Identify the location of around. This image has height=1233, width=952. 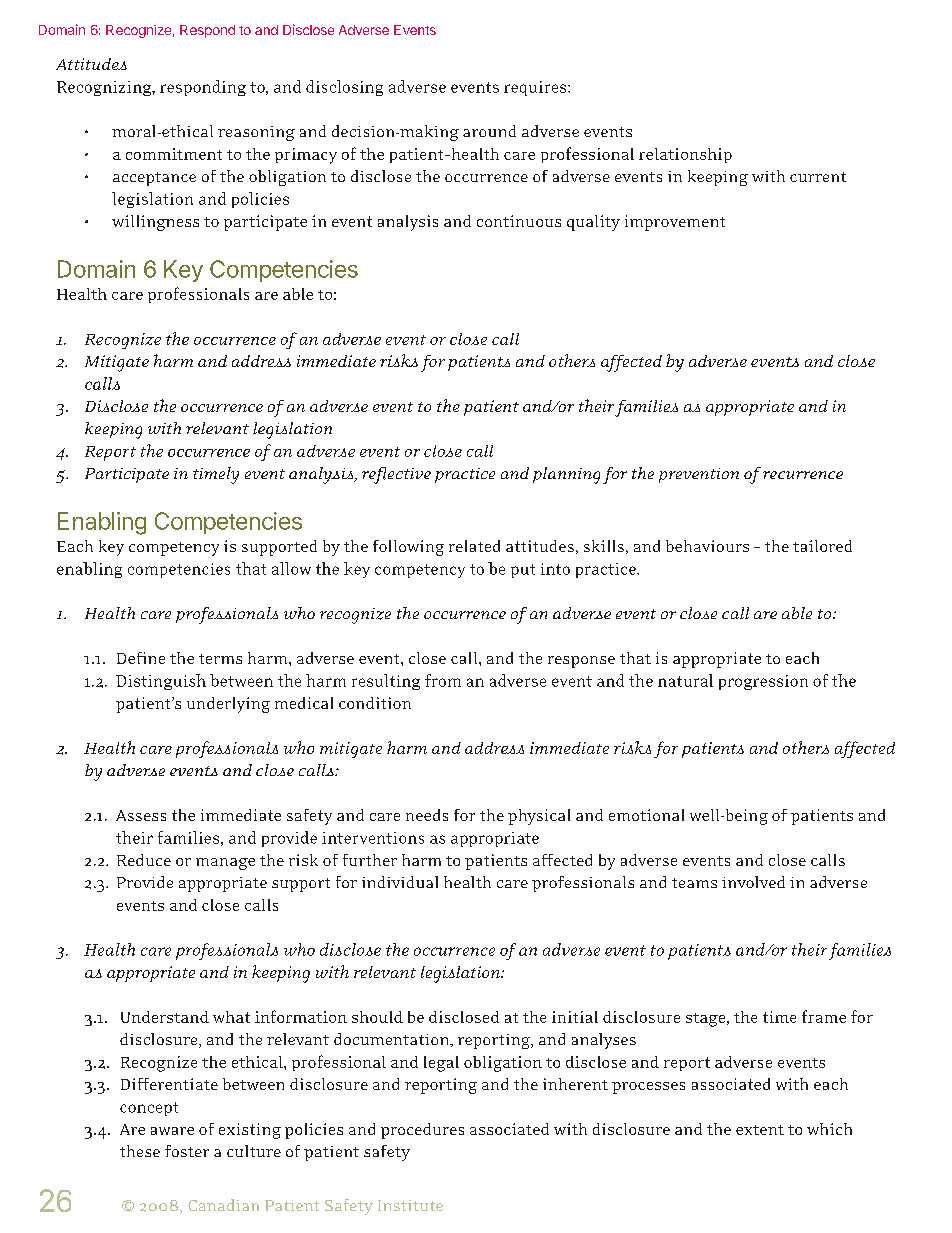
(489, 131).
